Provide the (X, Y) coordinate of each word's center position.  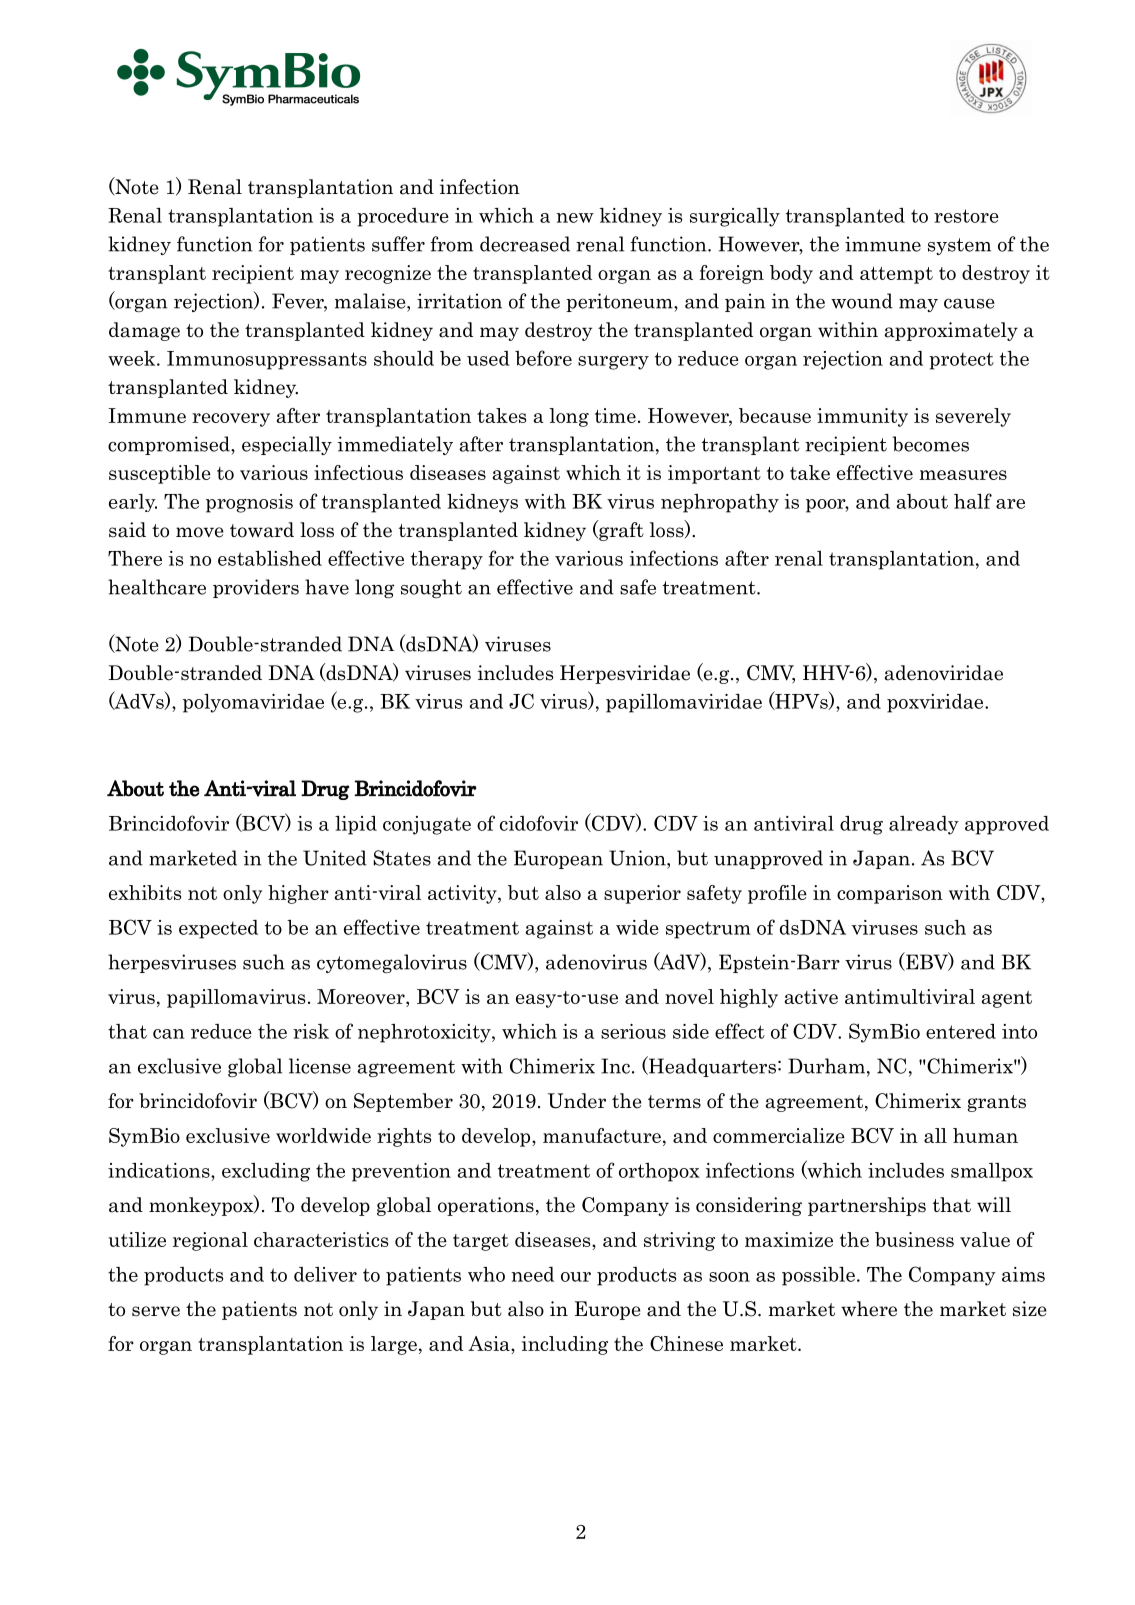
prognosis (249, 503)
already (924, 825)
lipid (356, 825)
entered (961, 1031)
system (959, 246)
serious (633, 1031)
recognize (388, 274)
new (575, 218)
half (973, 501)
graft (620, 530)
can (169, 1034)
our (576, 1277)
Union (638, 858)
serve (156, 1311)
